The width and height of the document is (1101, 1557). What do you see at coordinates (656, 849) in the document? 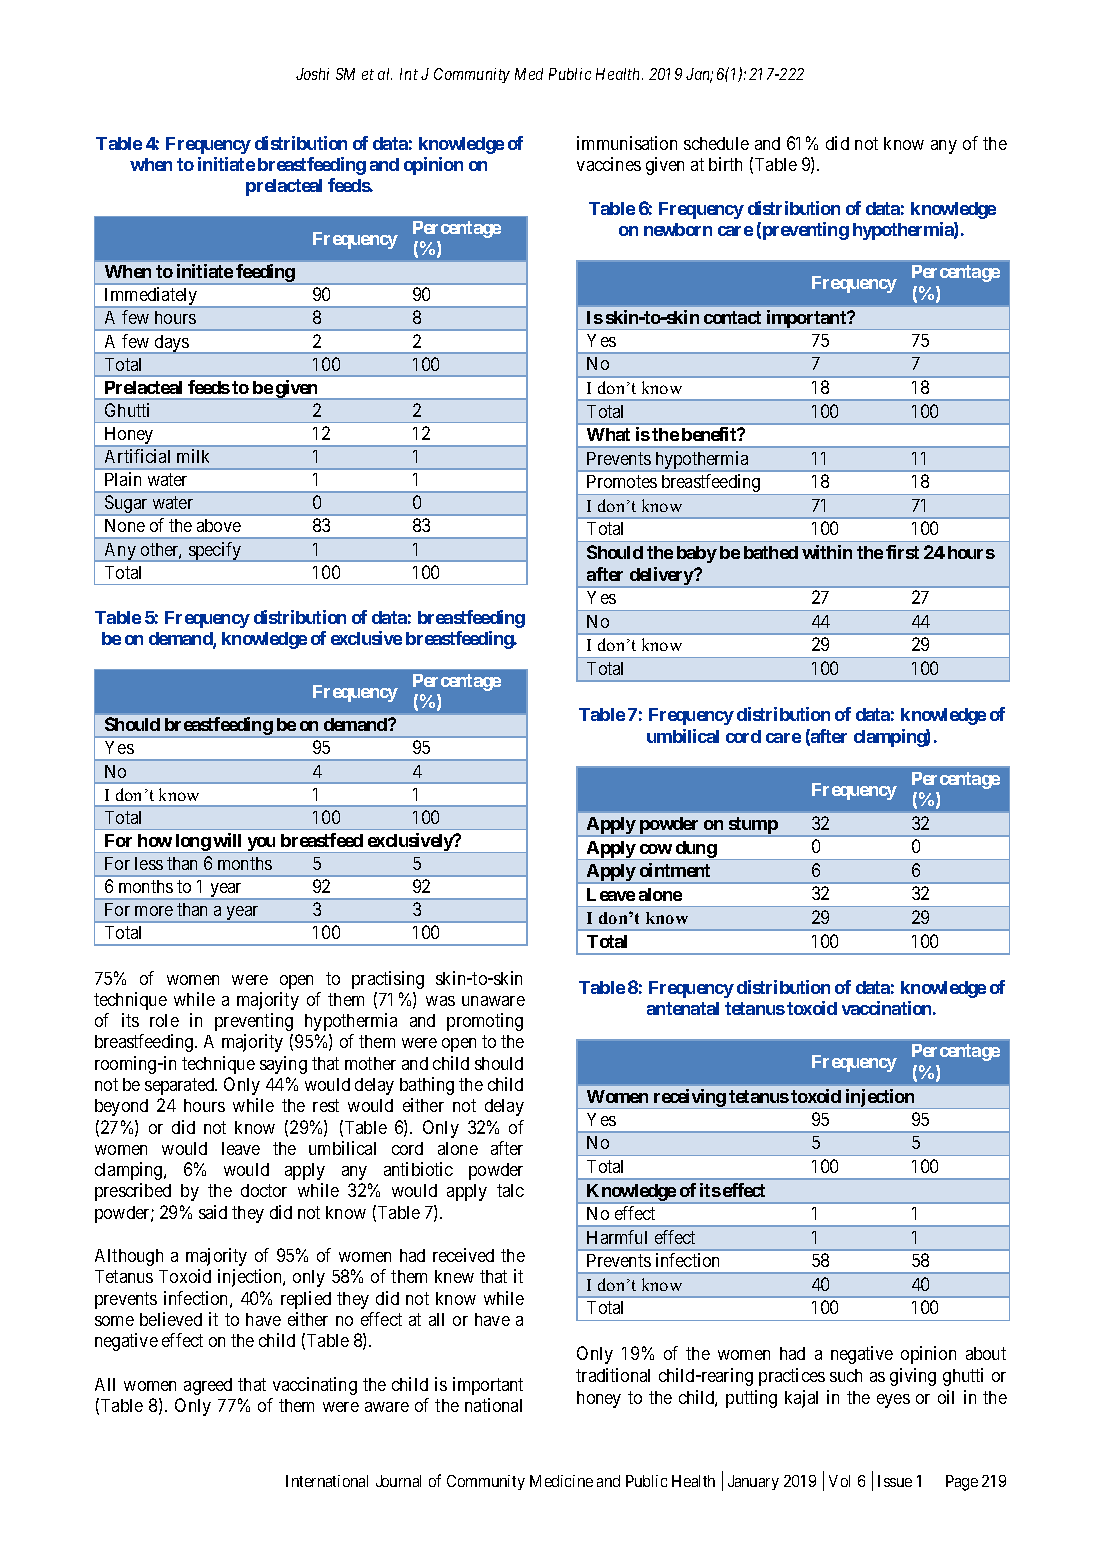
I see `cow` at bounding box center [656, 849].
